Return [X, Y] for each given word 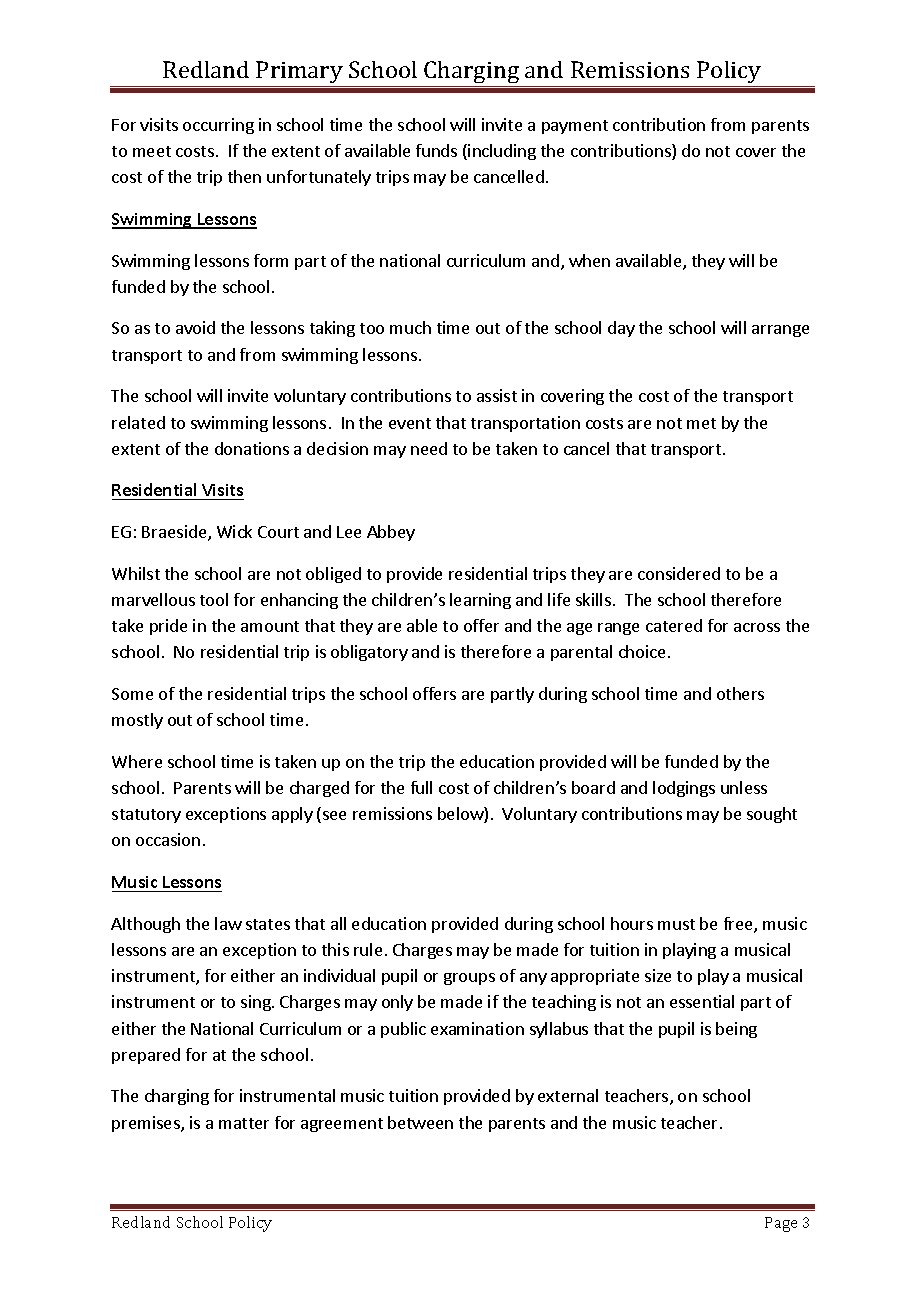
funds [436, 150]
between [420, 1122]
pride [168, 627]
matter [244, 1123]
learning [480, 601]
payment [575, 127]
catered [674, 625]
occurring [218, 126]
